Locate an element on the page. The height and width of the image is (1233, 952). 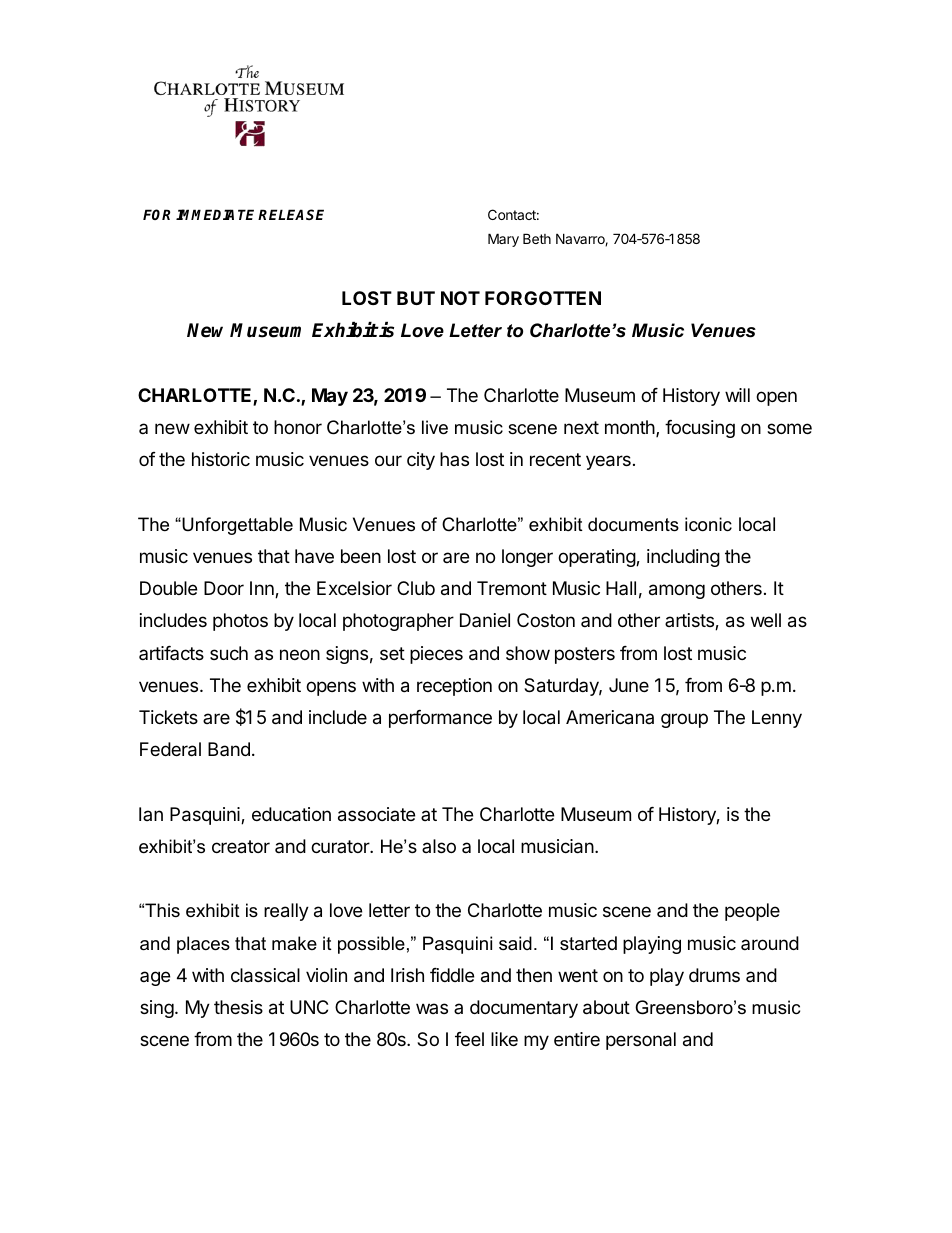
thesis is located at coordinates (238, 1007).
